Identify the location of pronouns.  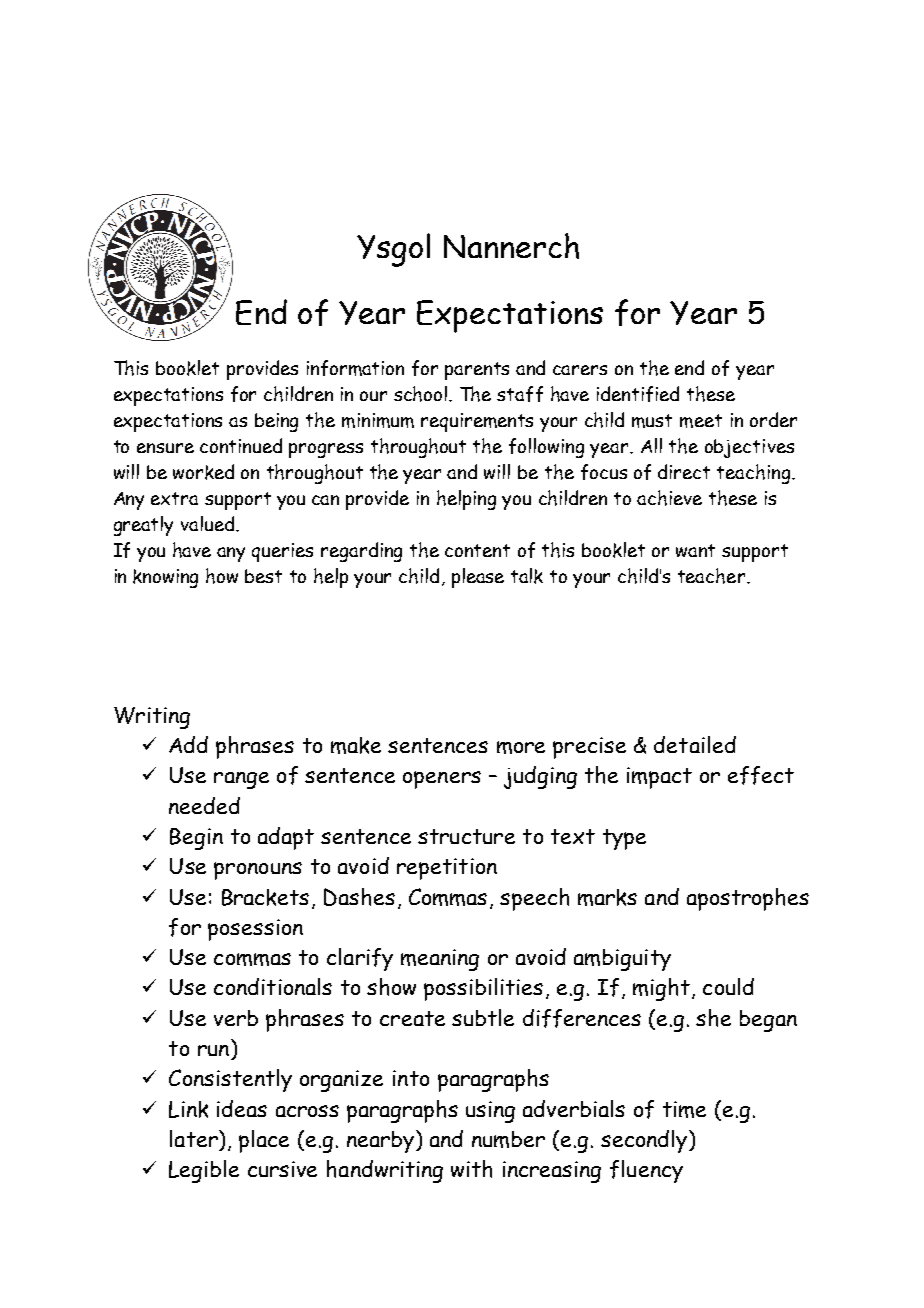
(258, 871).
